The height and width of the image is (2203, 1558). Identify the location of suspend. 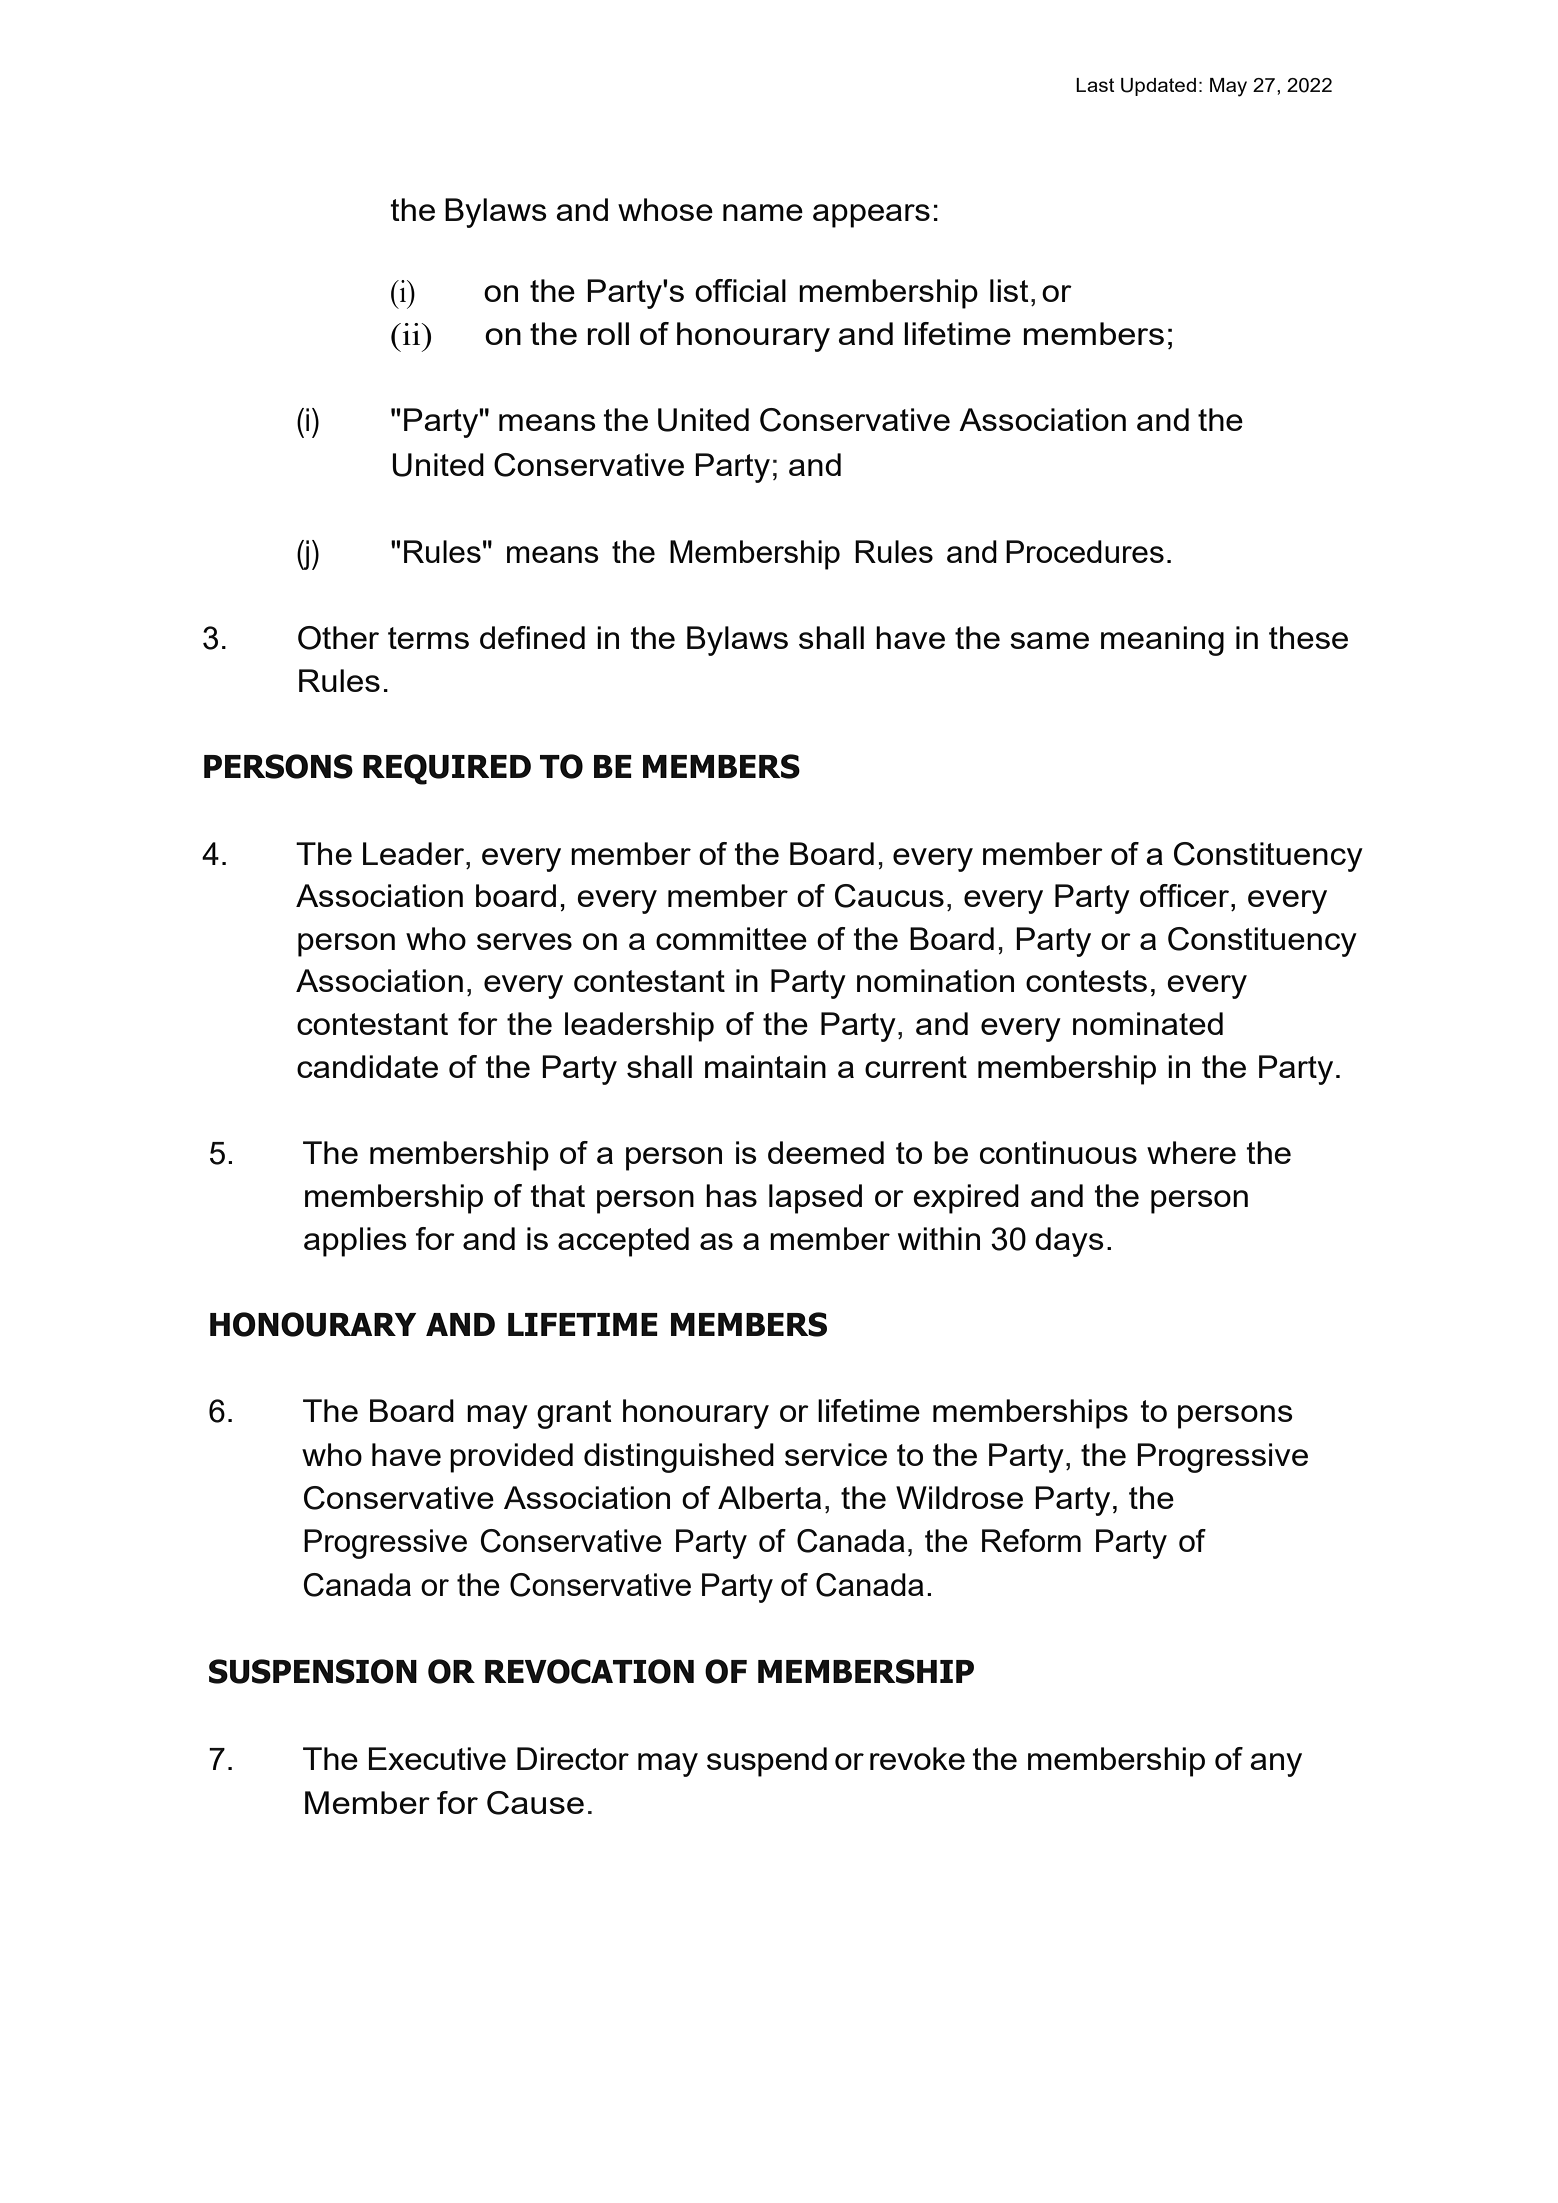
(767, 1762).
